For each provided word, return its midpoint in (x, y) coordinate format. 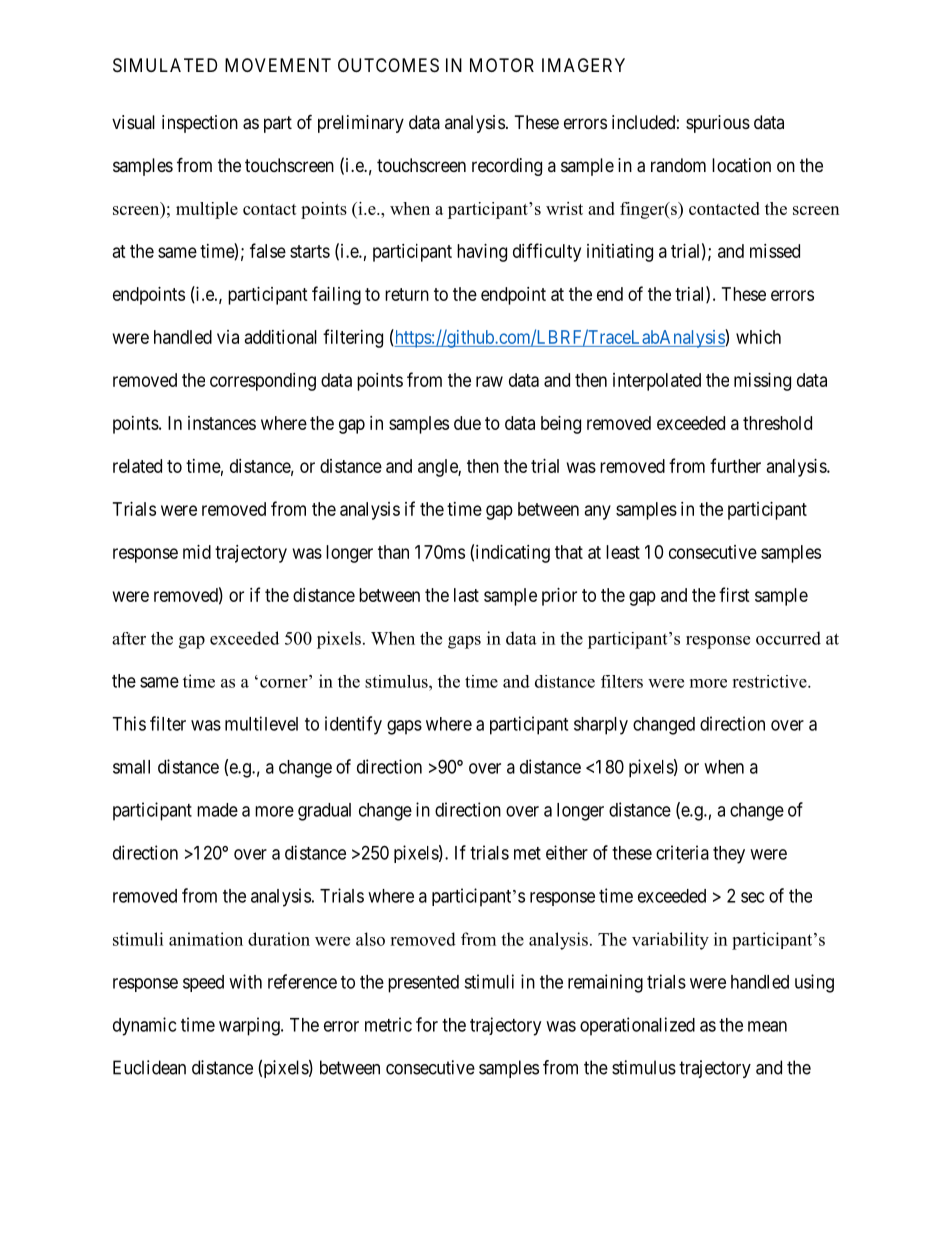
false (268, 250)
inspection (200, 124)
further (735, 465)
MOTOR (502, 65)
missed (775, 251)
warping (250, 1026)
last (466, 595)
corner (285, 682)
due (467, 423)
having (482, 253)
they (729, 855)
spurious (718, 124)
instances (222, 423)
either (567, 852)
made (217, 810)
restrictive (770, 681)
